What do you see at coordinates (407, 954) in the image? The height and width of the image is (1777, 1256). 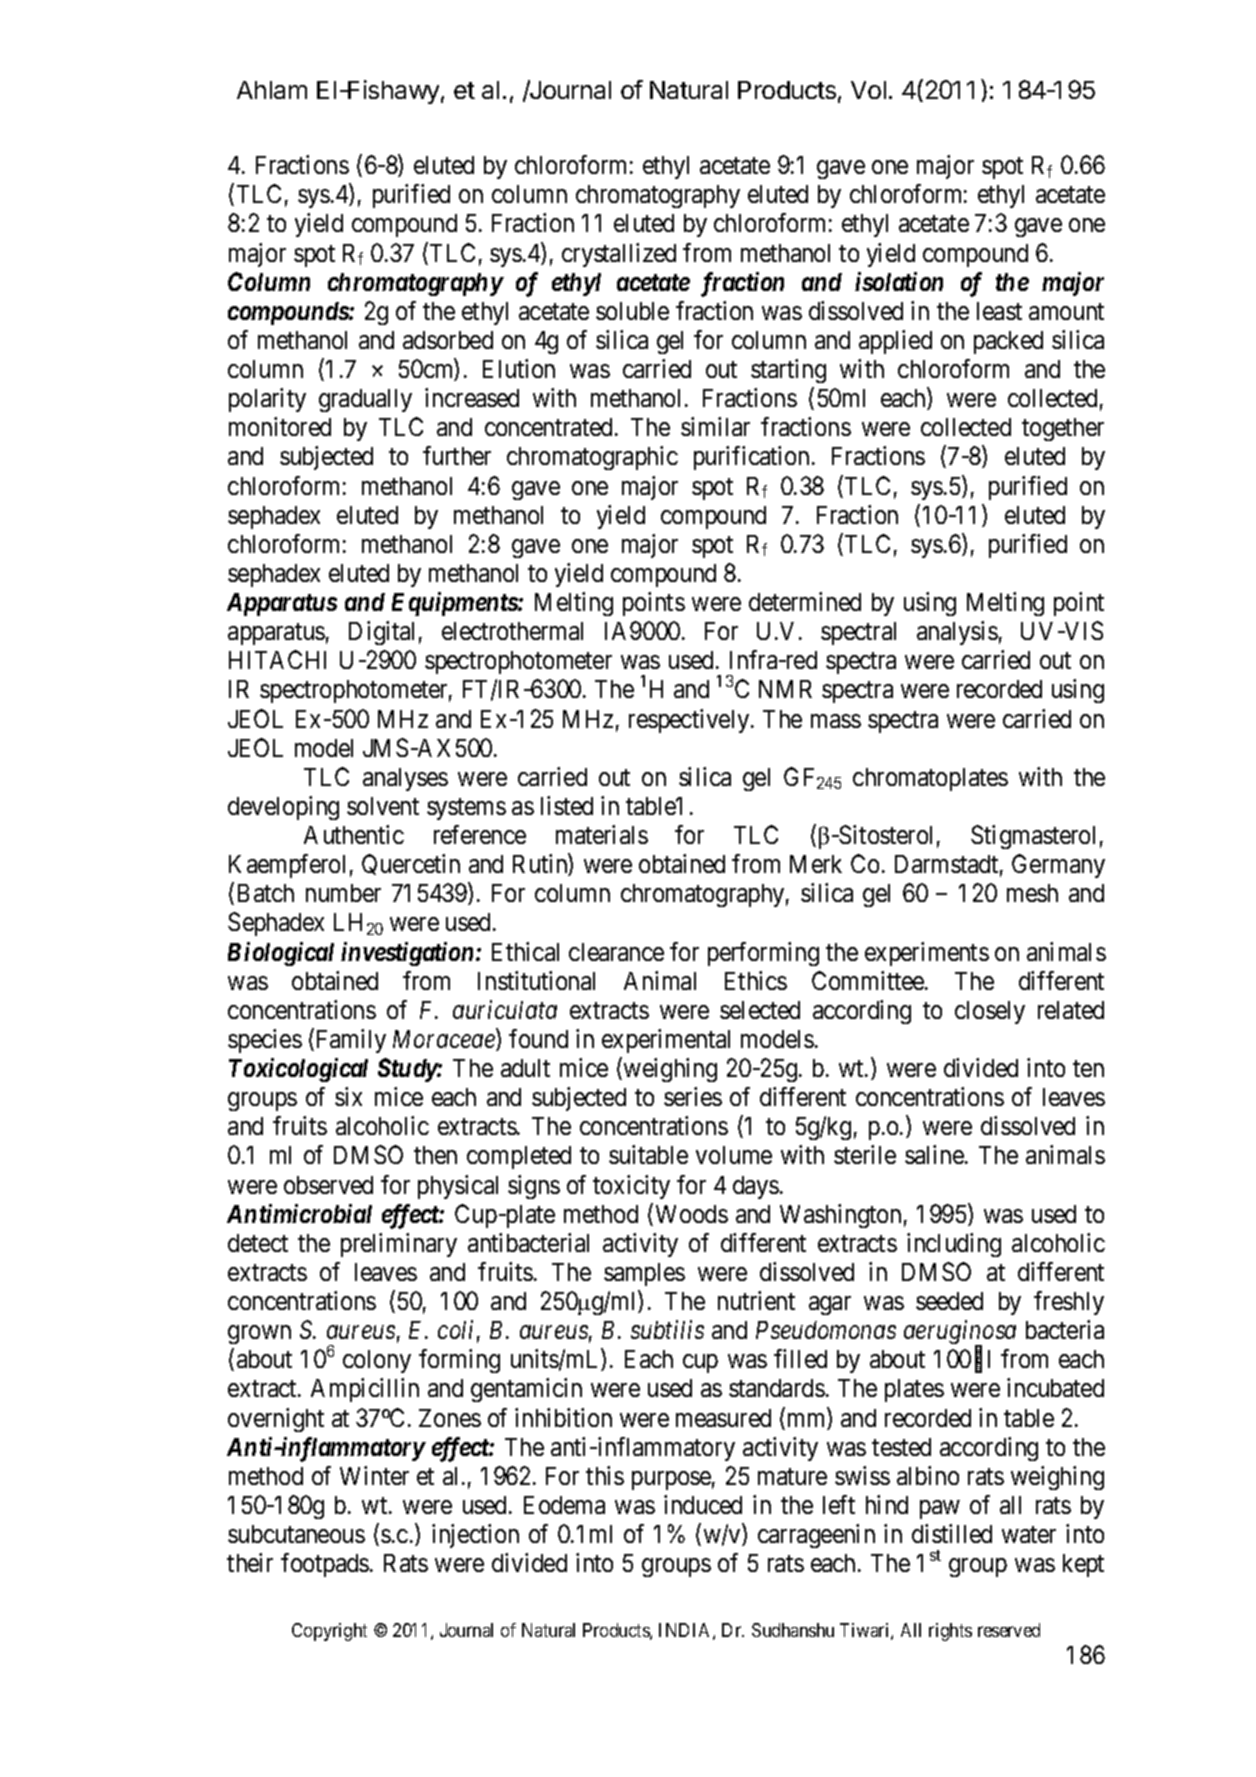 I see `investigation` at bounding box center [407, 954].
